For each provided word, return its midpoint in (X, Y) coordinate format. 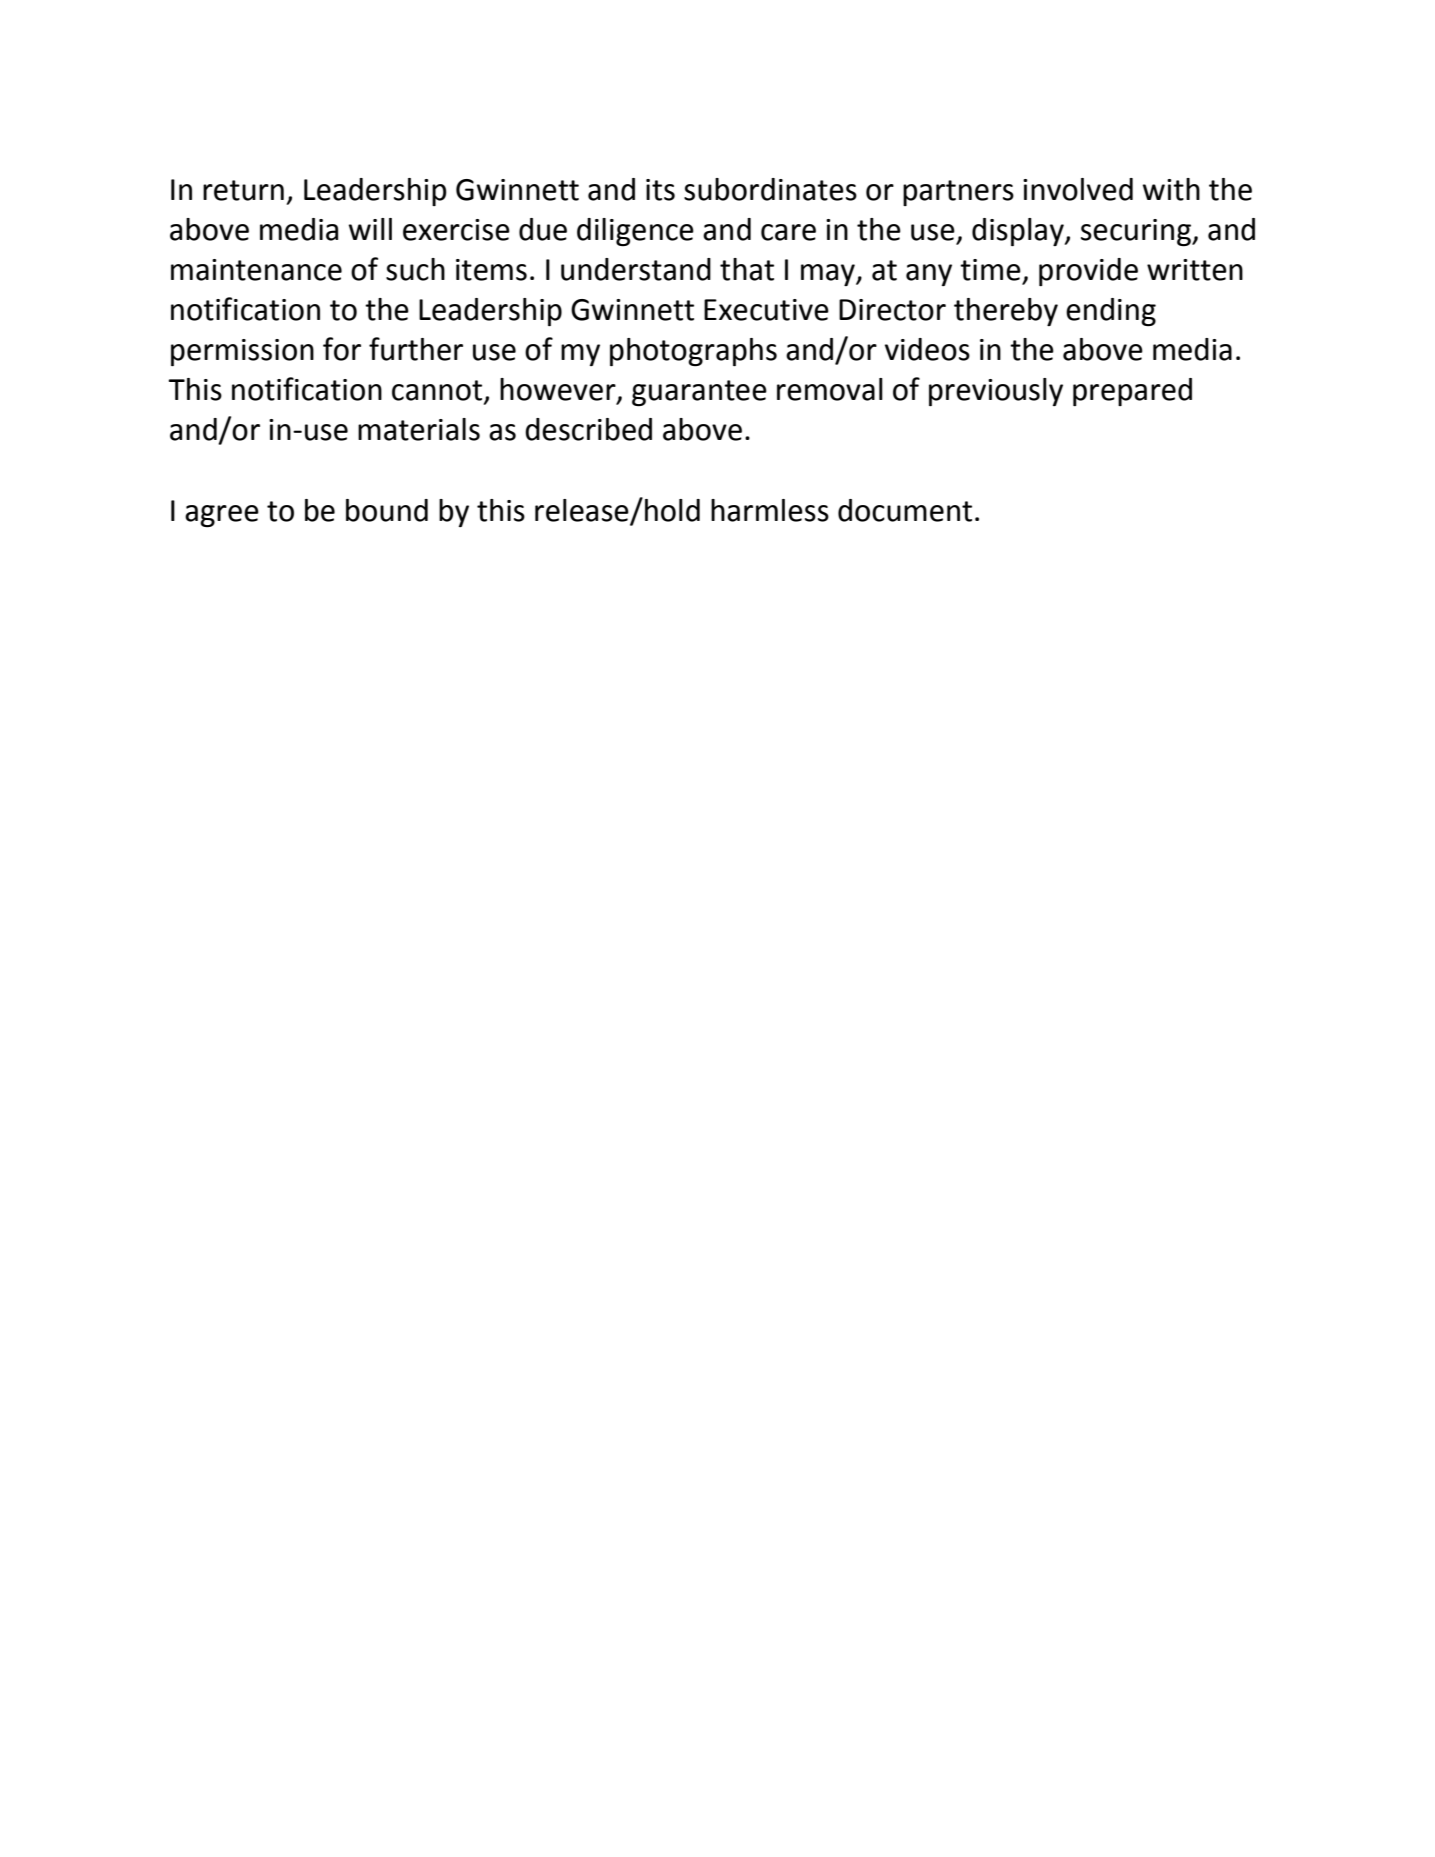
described (588, 429)
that (747, 269)
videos (927, 349)
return (243, 190)
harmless (770, 510)
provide (1088, 272)
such (415, 269)
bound (387, 510)
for (342, 349)
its (660, 190)
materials (419, 429)
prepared (1132, 392)
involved (1078, 189)
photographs (693, 352)
